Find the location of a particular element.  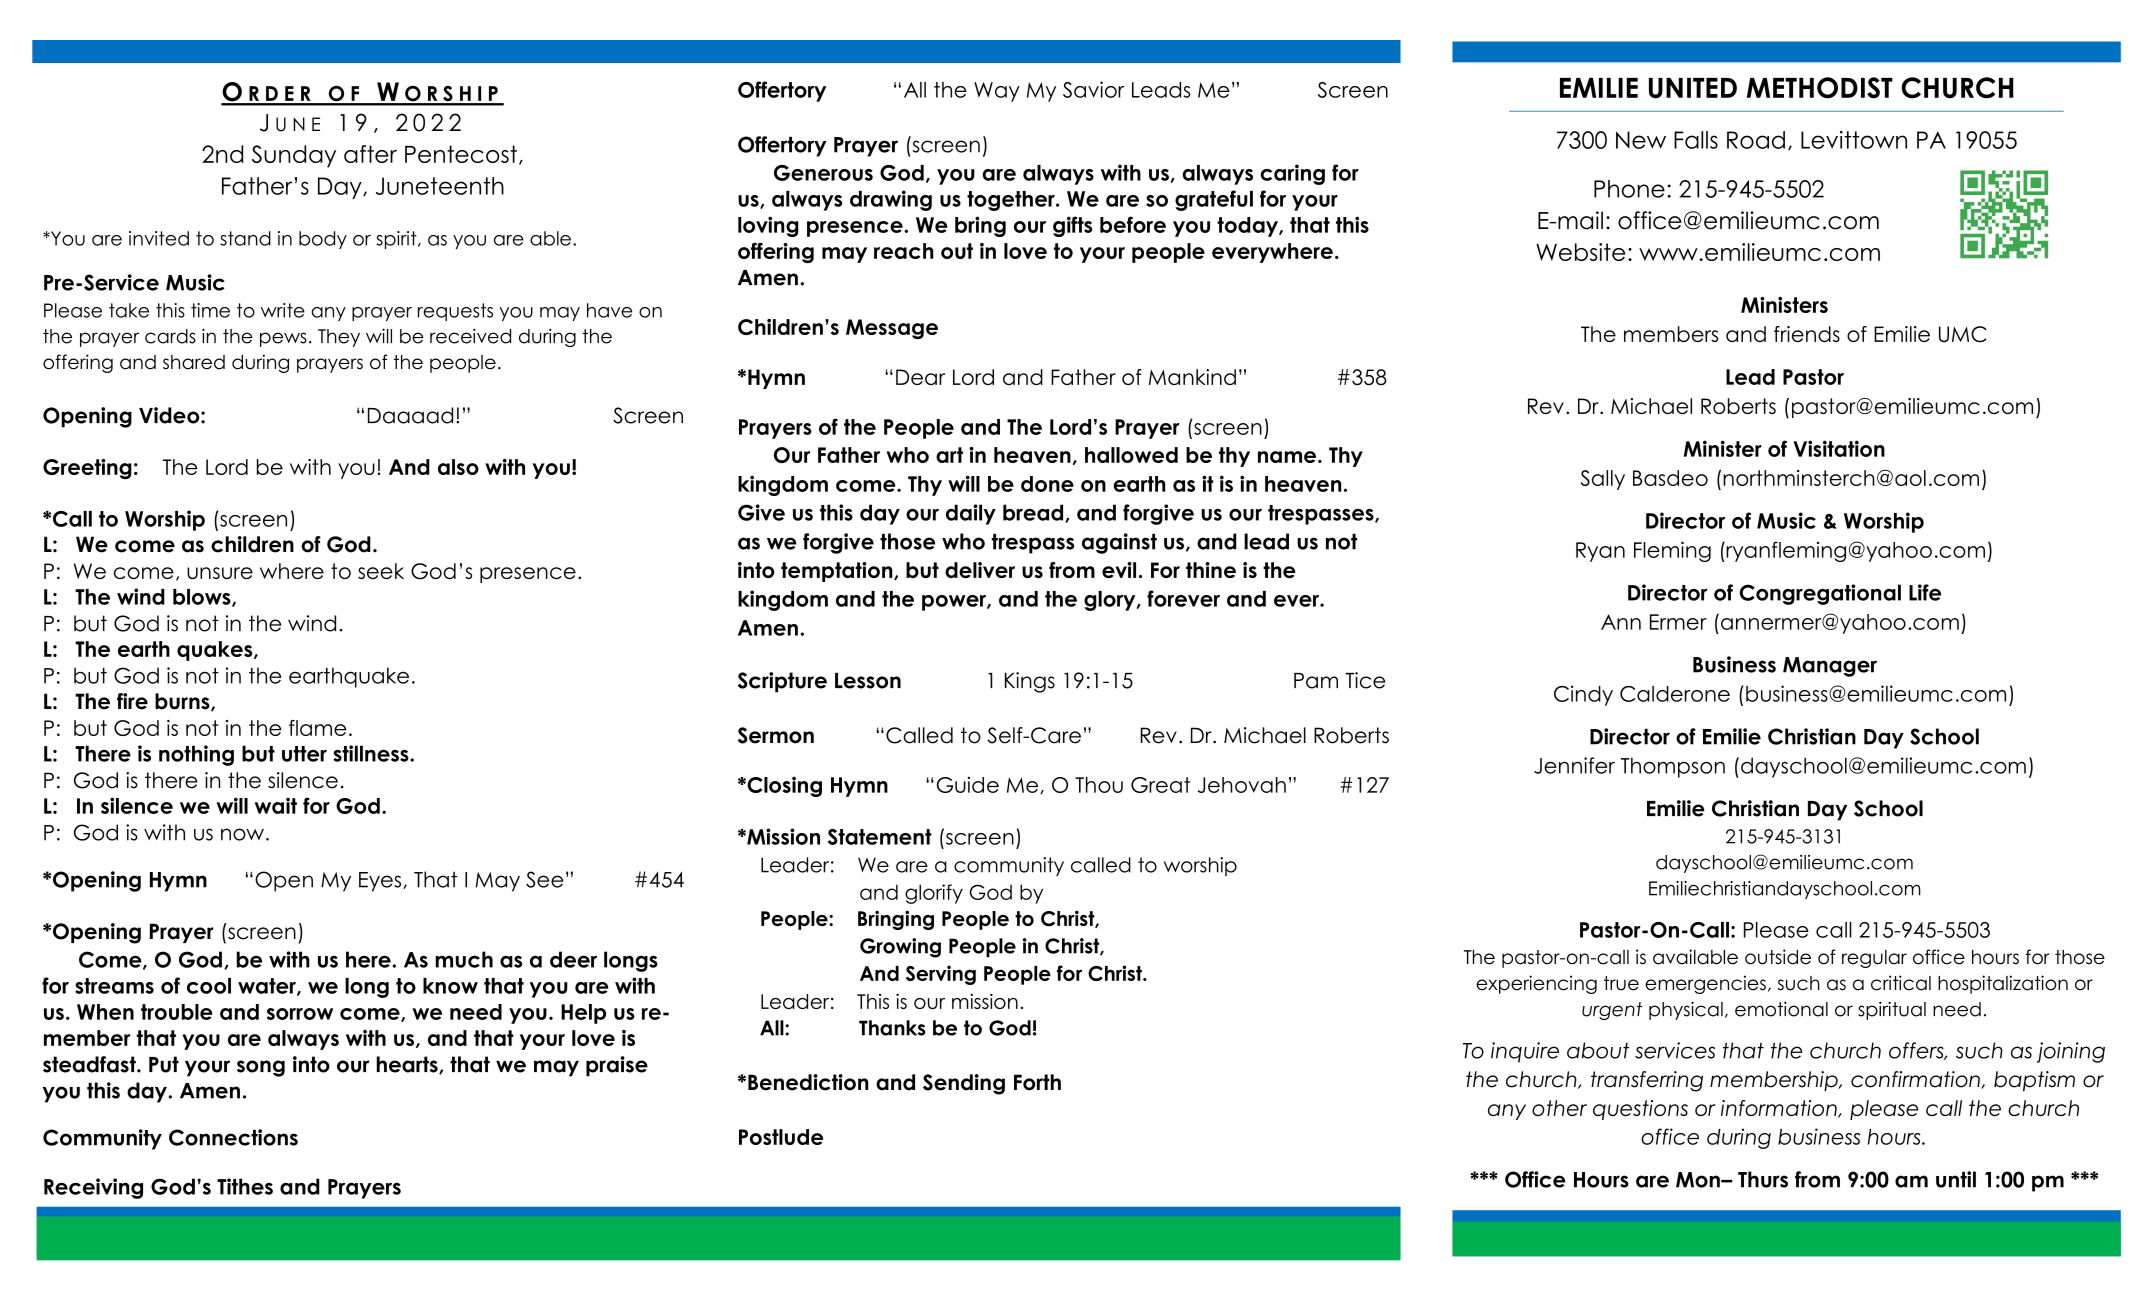

quakes is located at coordinates (216, 651).
